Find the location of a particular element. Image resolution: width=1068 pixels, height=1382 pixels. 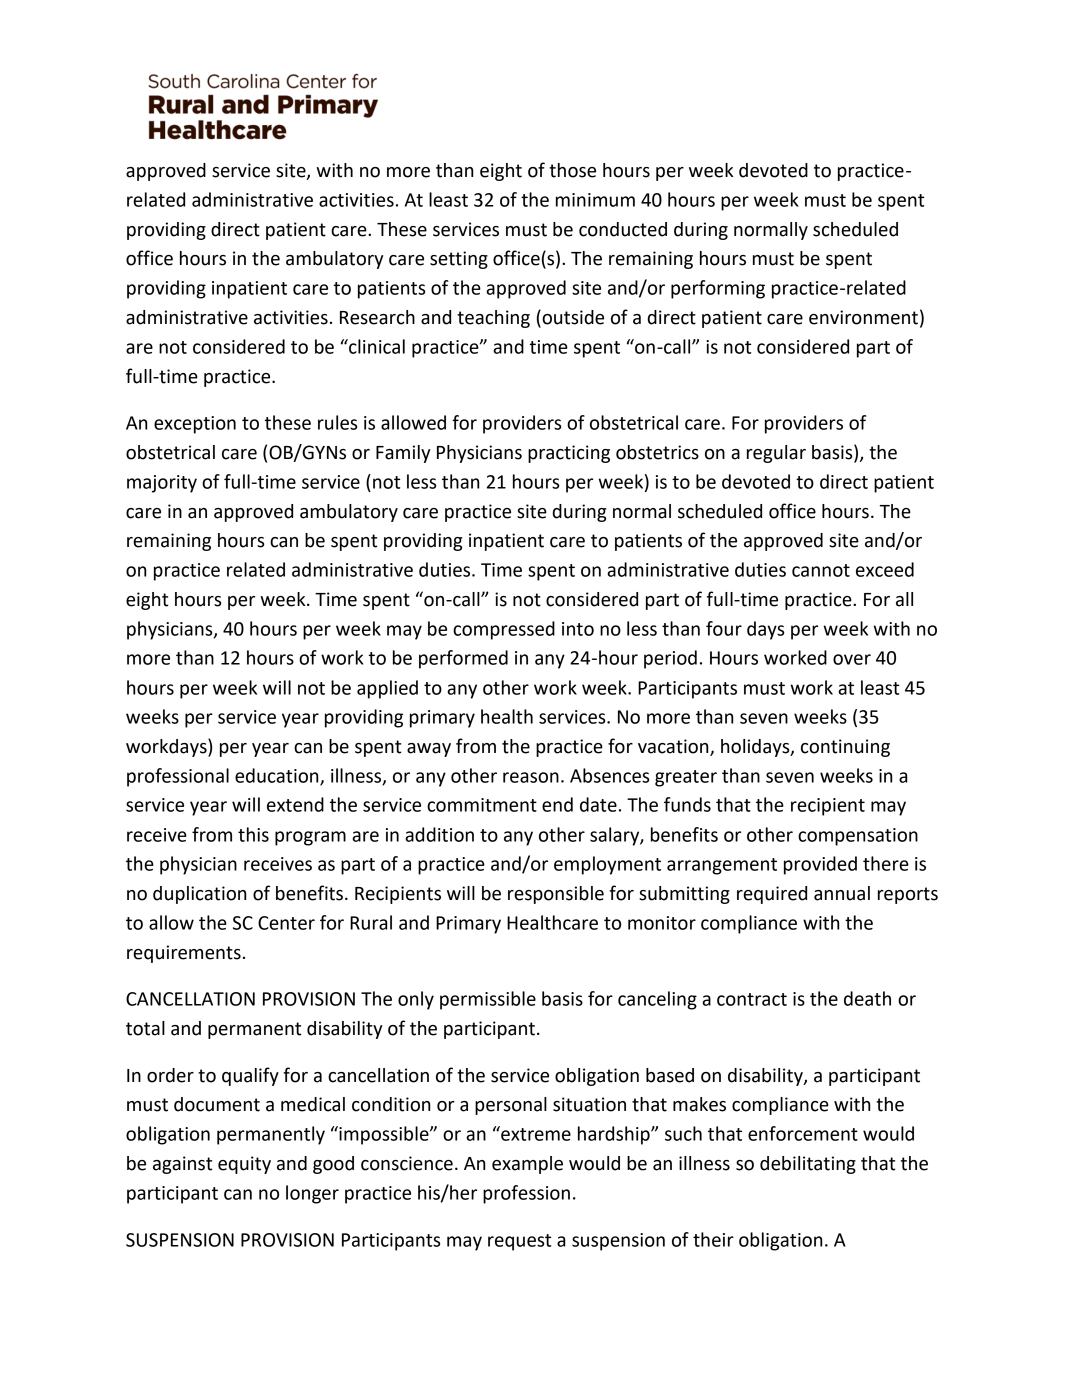

equity is located at coordinates (244, 1165).
